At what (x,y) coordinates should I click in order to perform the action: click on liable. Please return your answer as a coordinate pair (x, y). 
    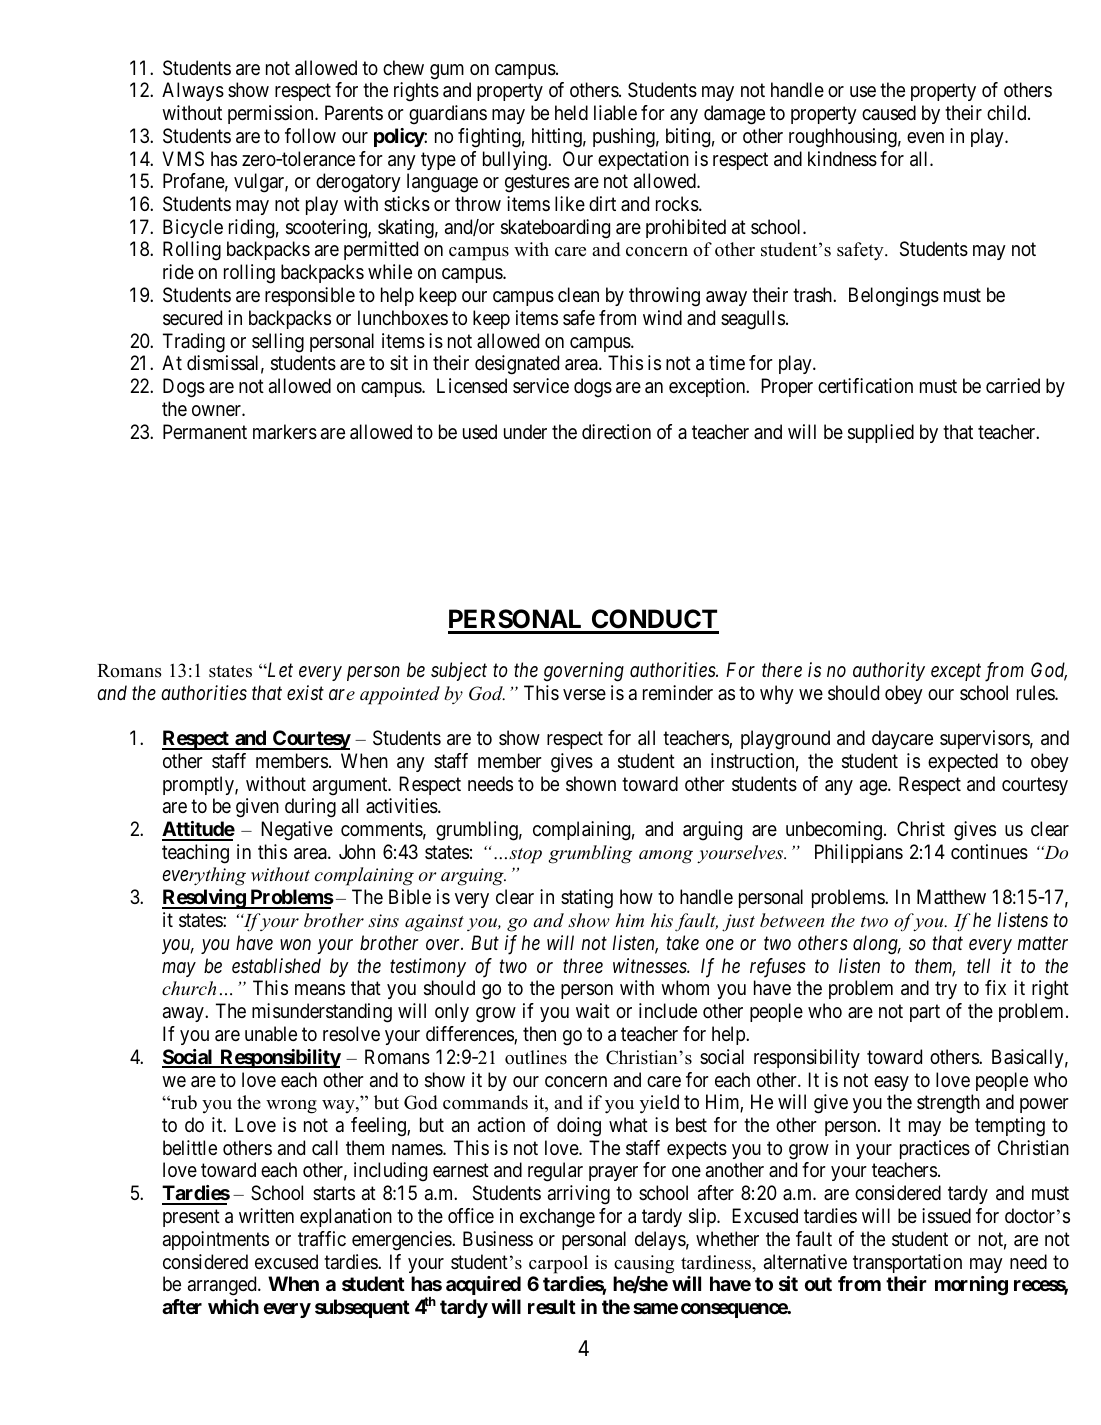
    Looking at the image, I should click on (615, 113).
